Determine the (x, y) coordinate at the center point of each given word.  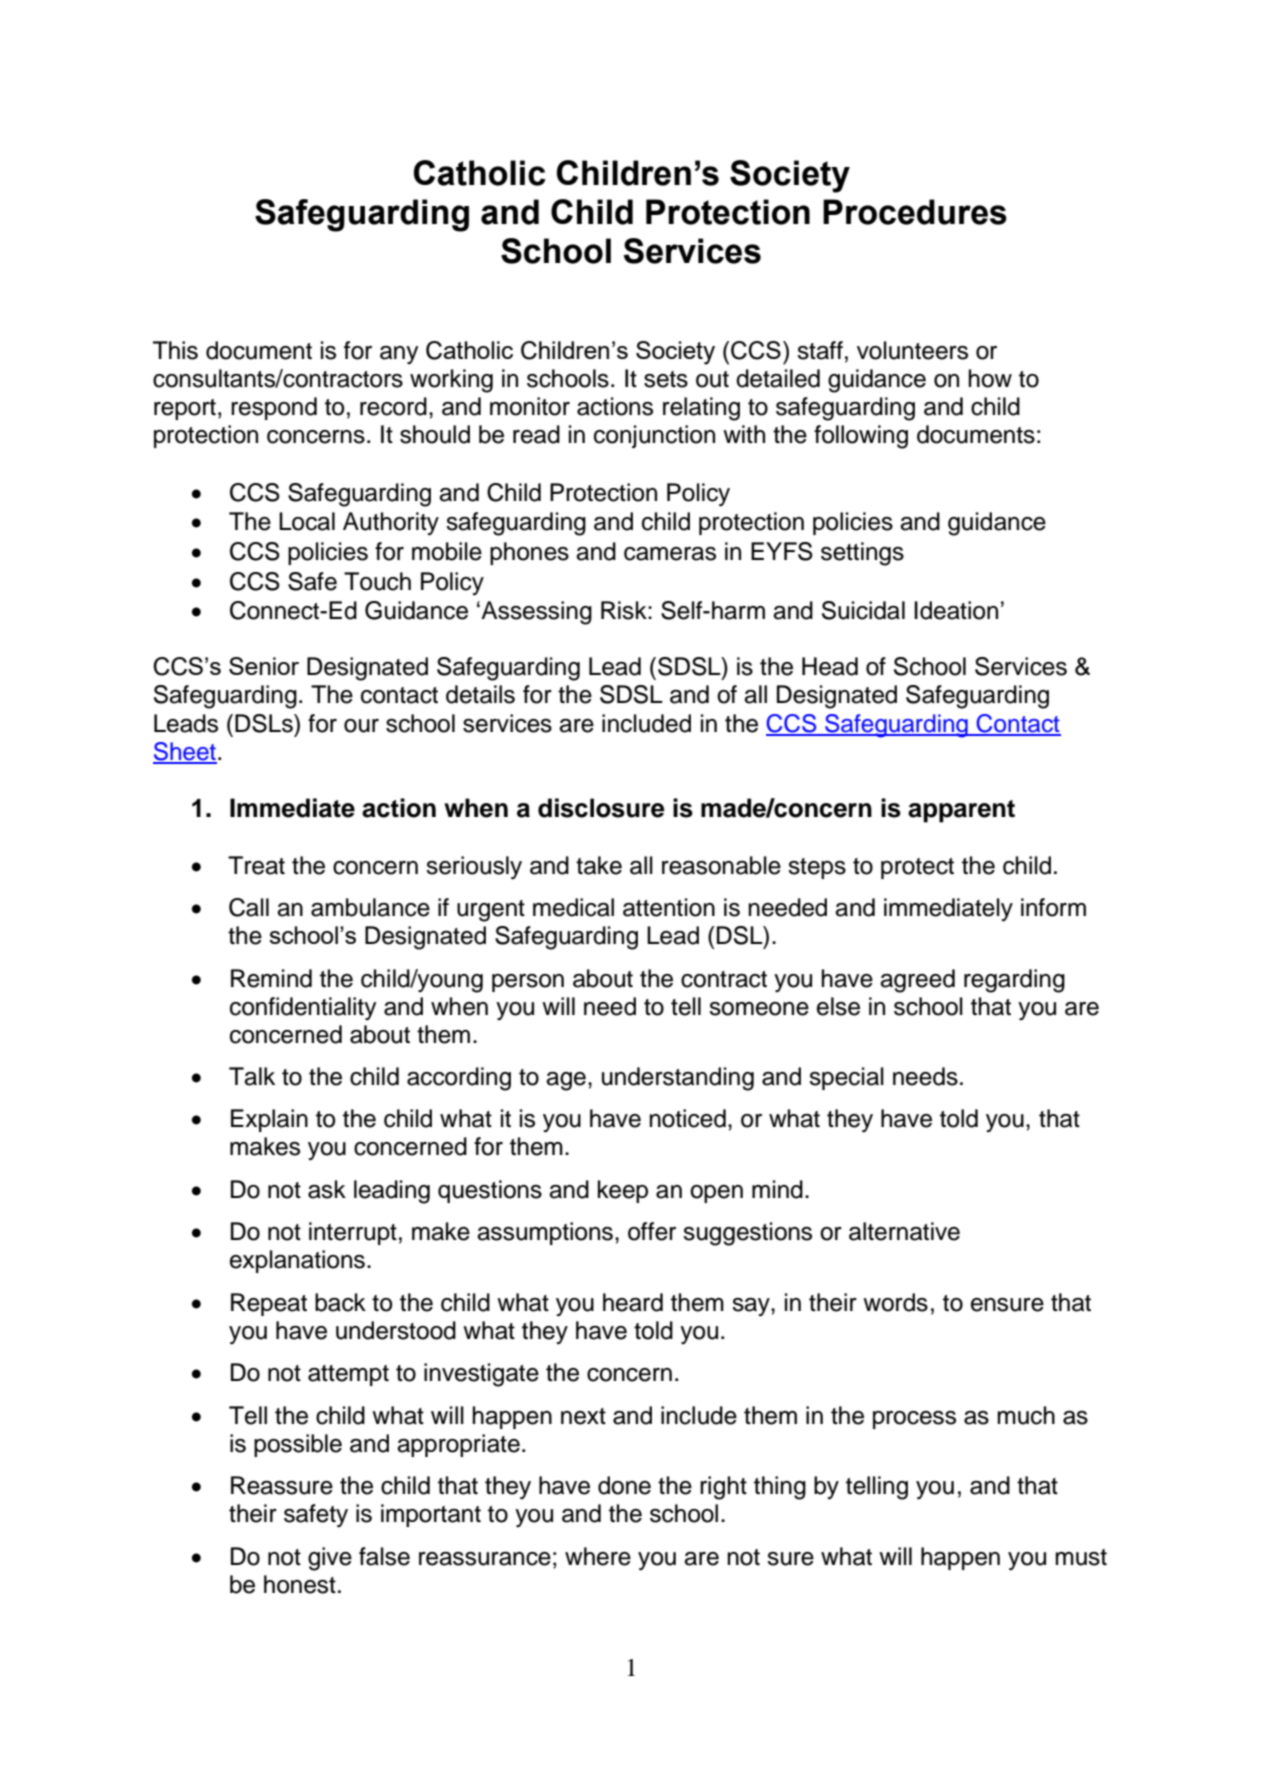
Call (249, 907)
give (330, 1559)
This (175, 350)
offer (652, 1231)
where (598, 1556)
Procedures (915, 212)
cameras (670, 554)
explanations (297, 1261)
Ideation (956, 610)
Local (307, 521)
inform (1053, 907)
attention (669, 907)
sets (666, 379)
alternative (904, 1231)
